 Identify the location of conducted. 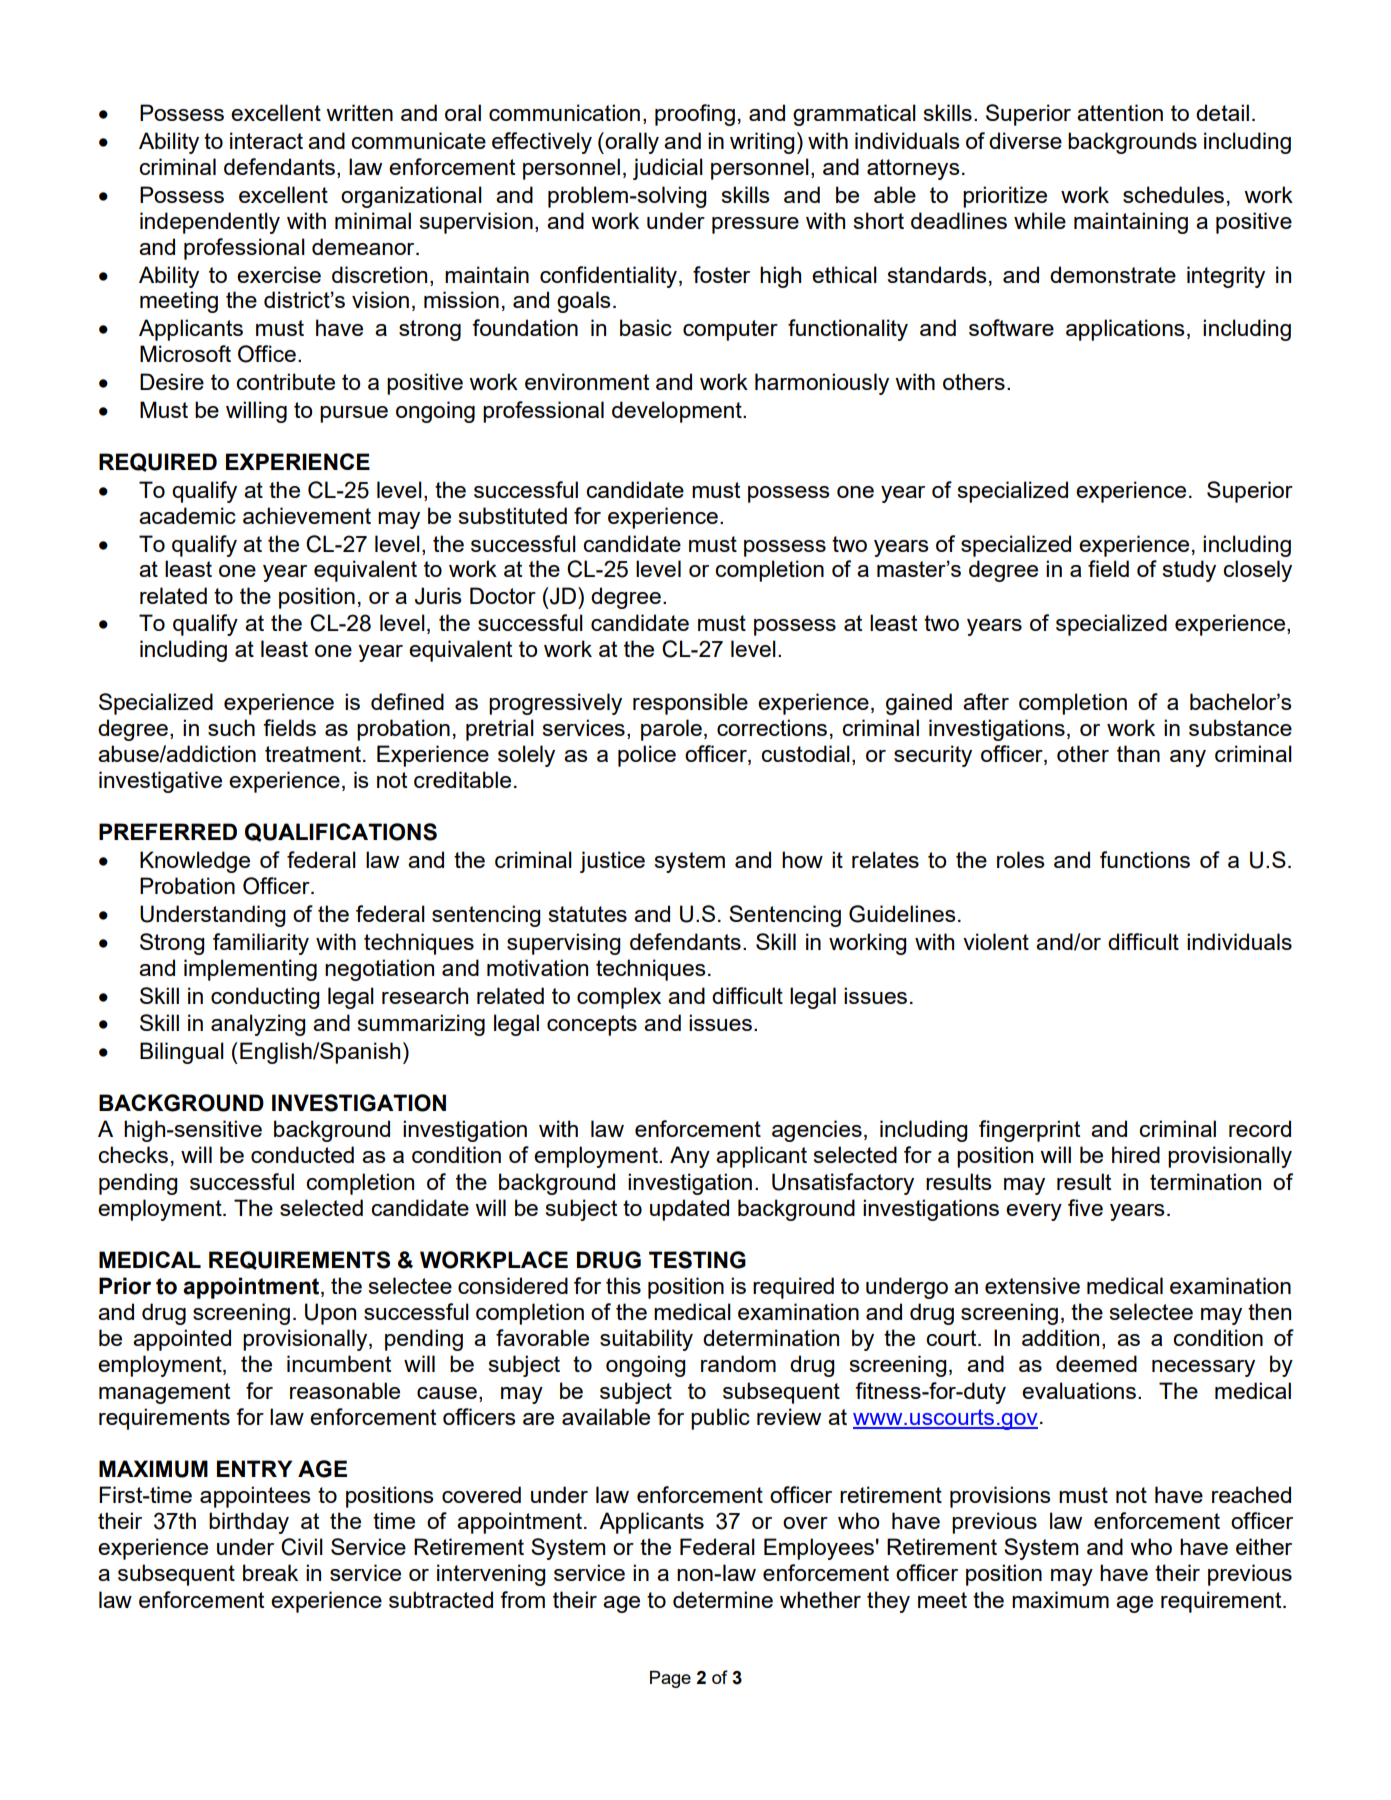
(302, 1154).
